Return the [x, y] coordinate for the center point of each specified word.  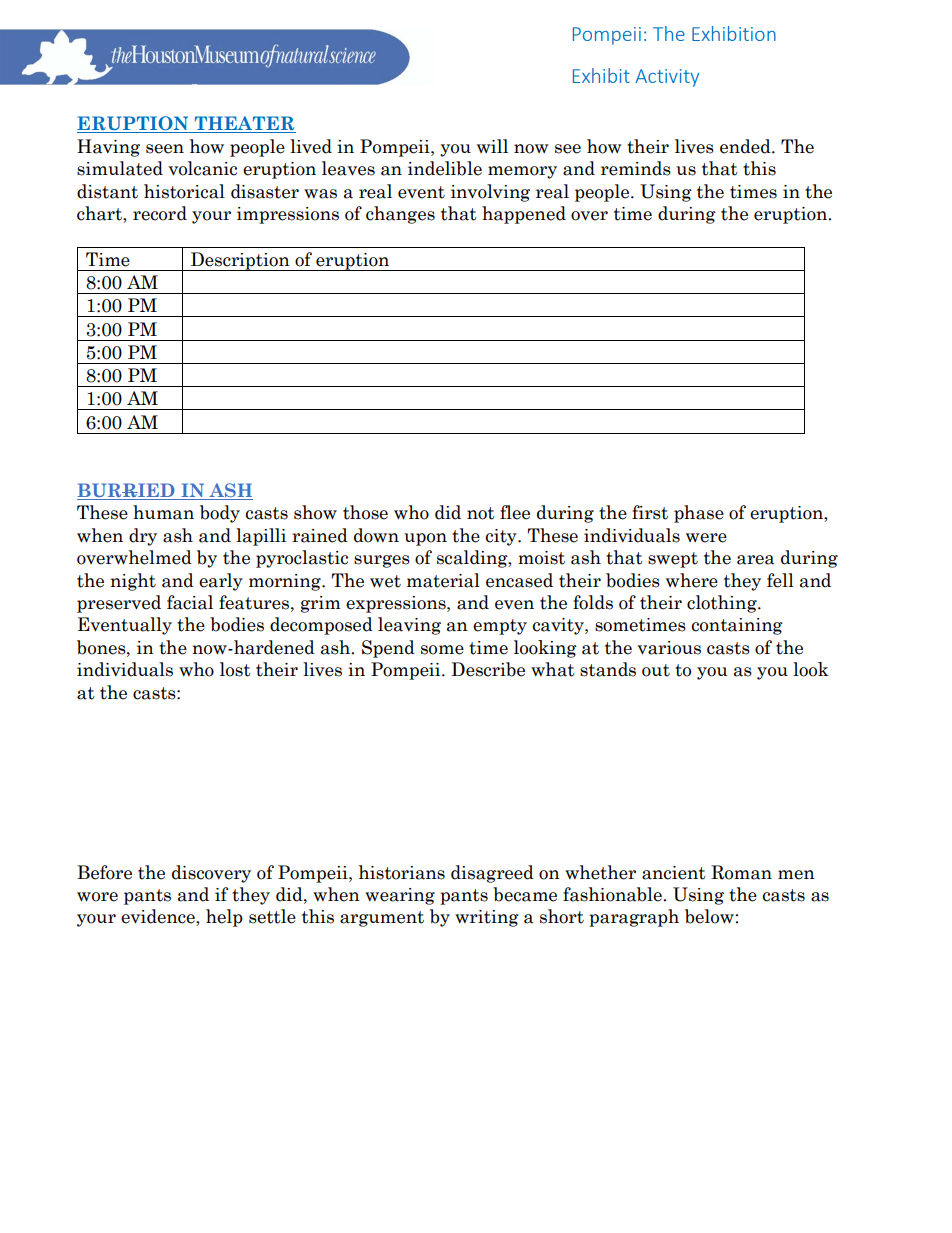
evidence [159, 917]
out [656, 670]
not [481, 513]
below [709, 916]
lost [235, 669]
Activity [667, 78]
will [492, 146]
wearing [400, 896]
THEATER [244, 124]
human [163, 512]
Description [240, 261]
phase [699, 514]
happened [524, 215]
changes [400, 215]
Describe [488, 669]
